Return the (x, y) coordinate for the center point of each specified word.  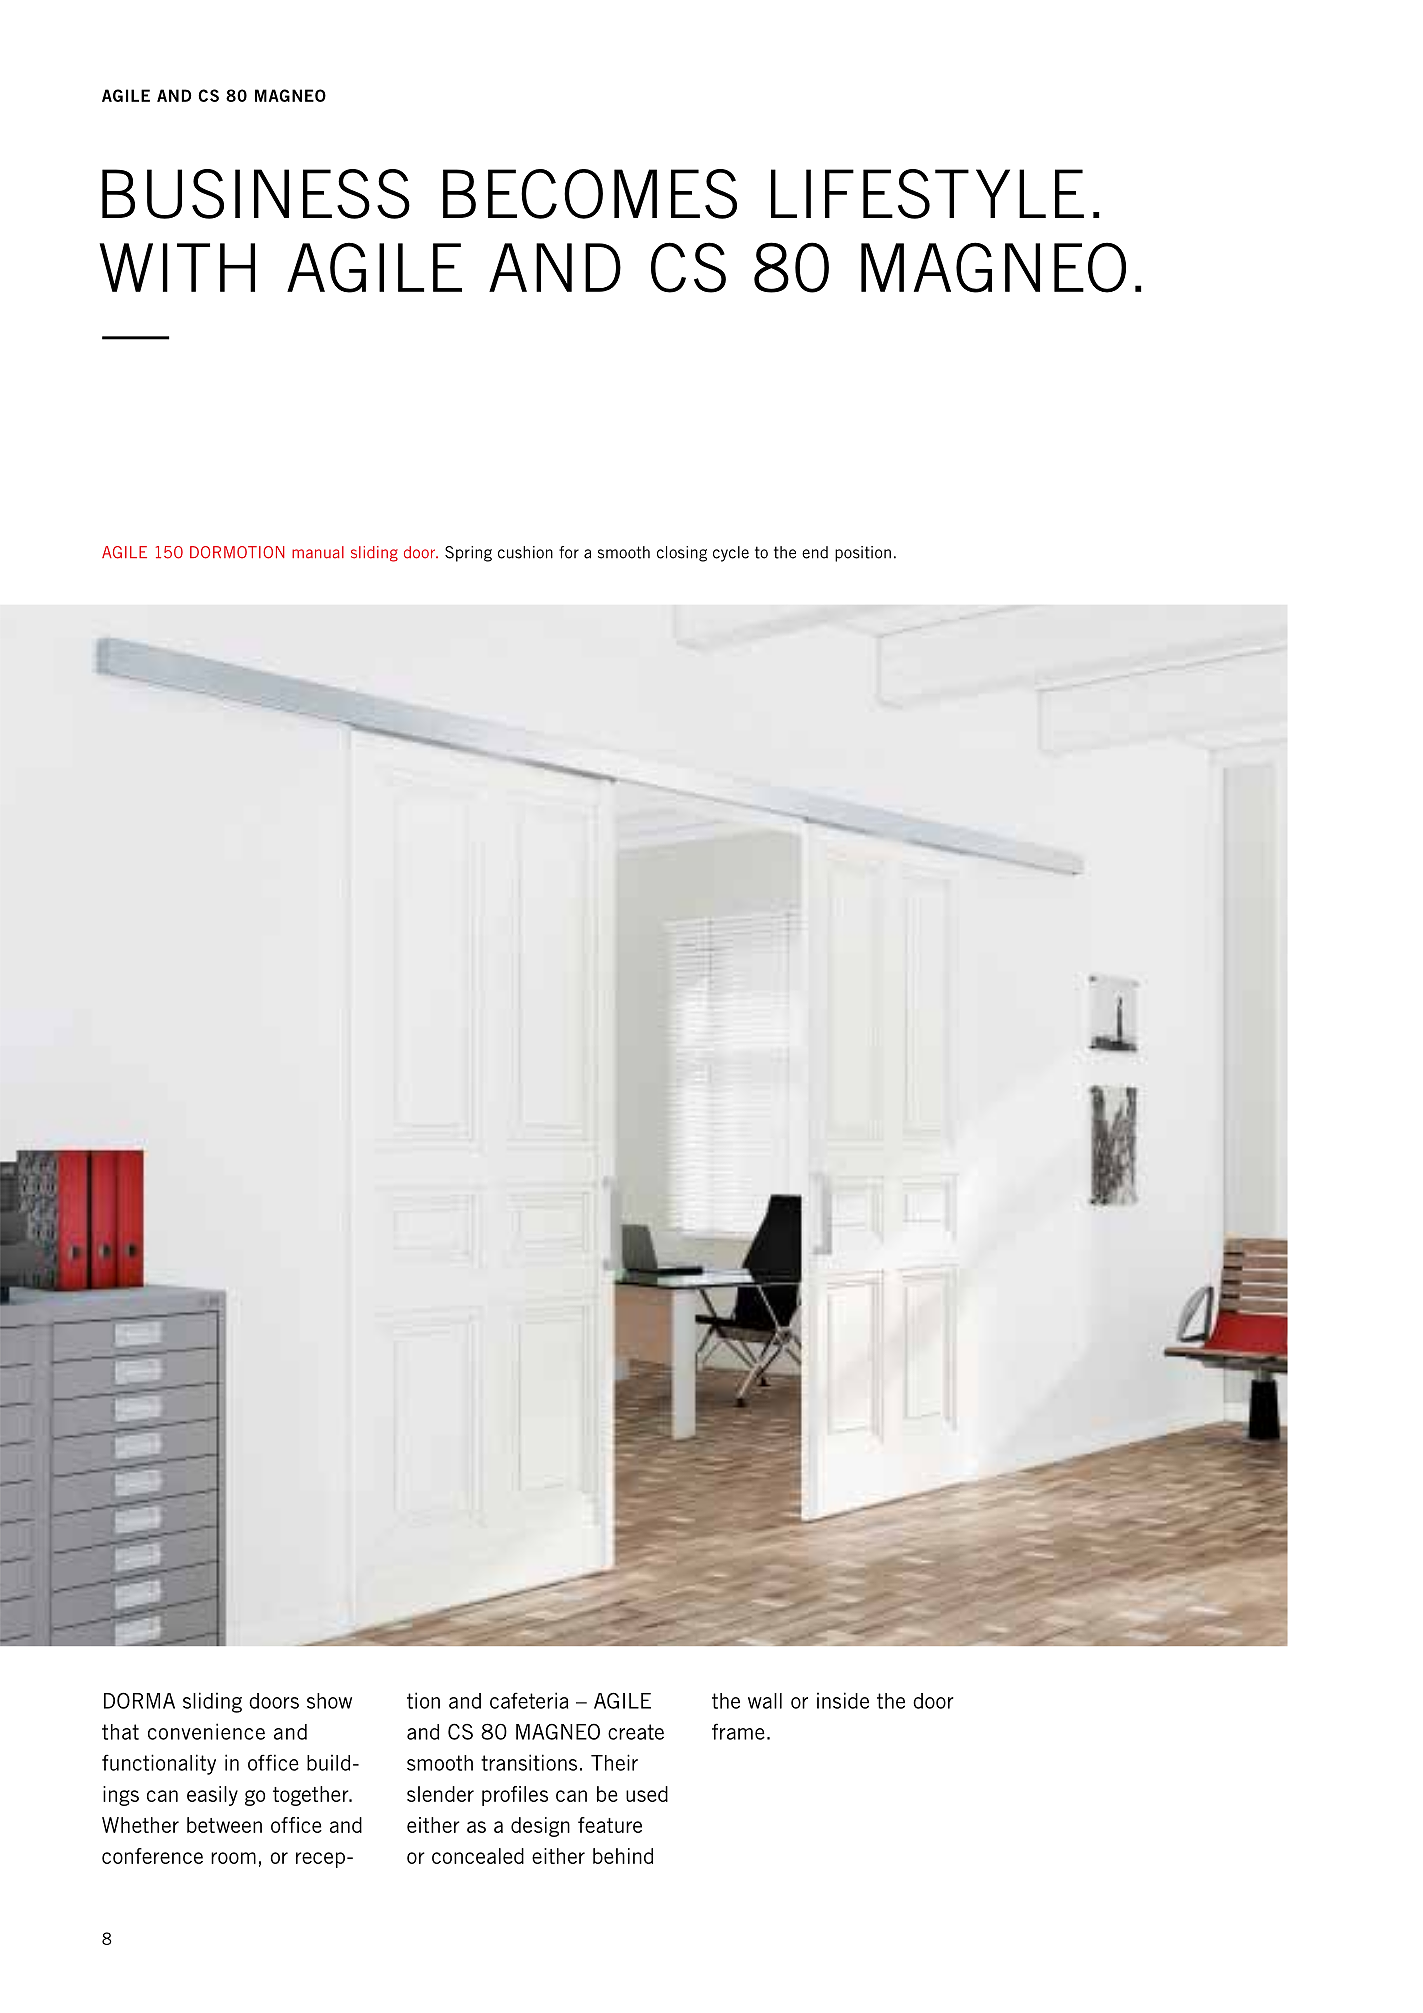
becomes (590, 194)
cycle (731, 554)
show (329, 1701)
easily (212, 1796)
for (569, 552)
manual (318, 552)
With (177, 267)
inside (843, 1700)
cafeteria (529, 1700)
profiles (515, 1796)
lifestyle (927, 194)
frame (738, 1731)
